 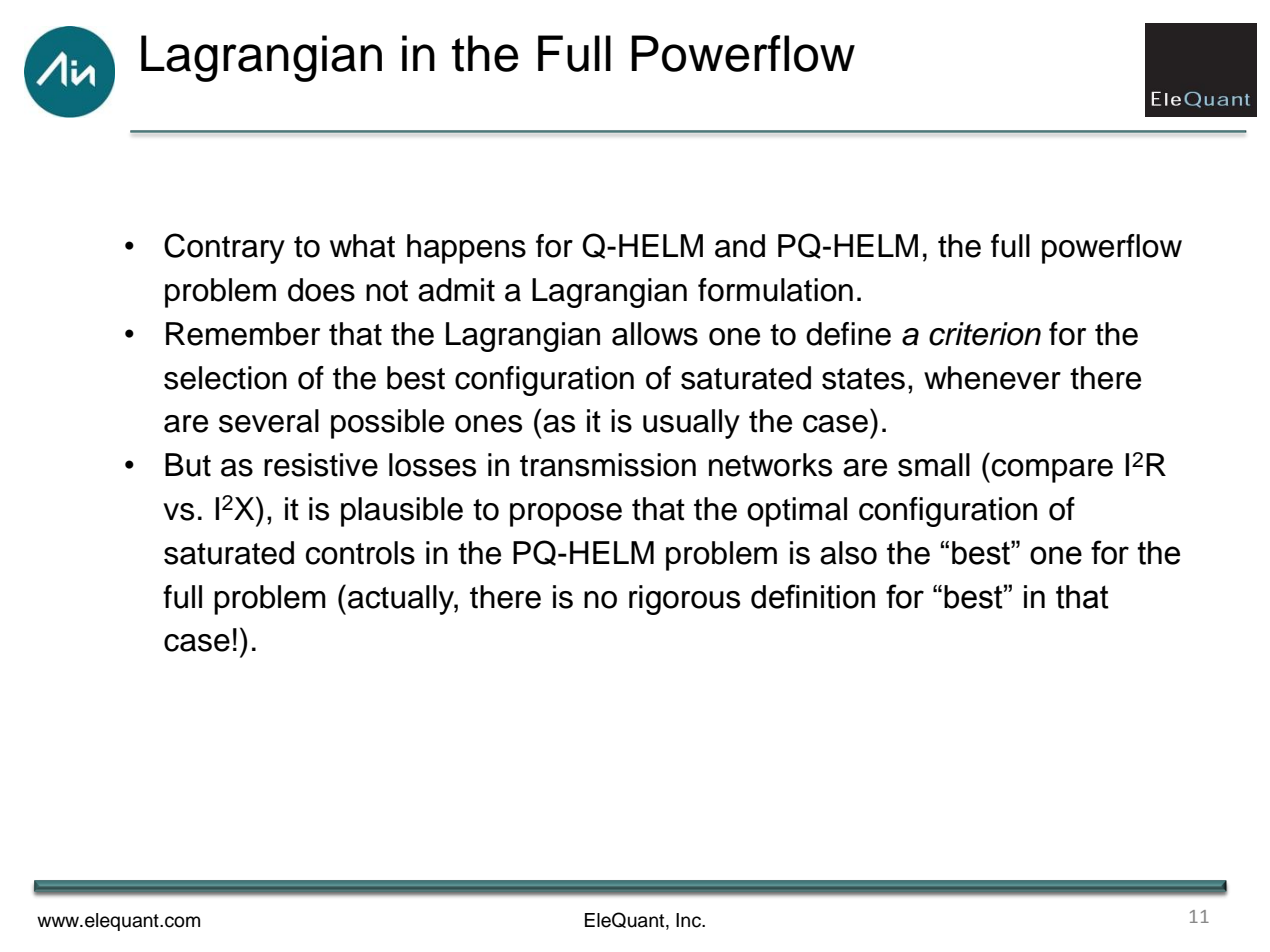 What do you see at coordinates (740, 246) in the page?
I see `and` at bounding box center [740, 246].
